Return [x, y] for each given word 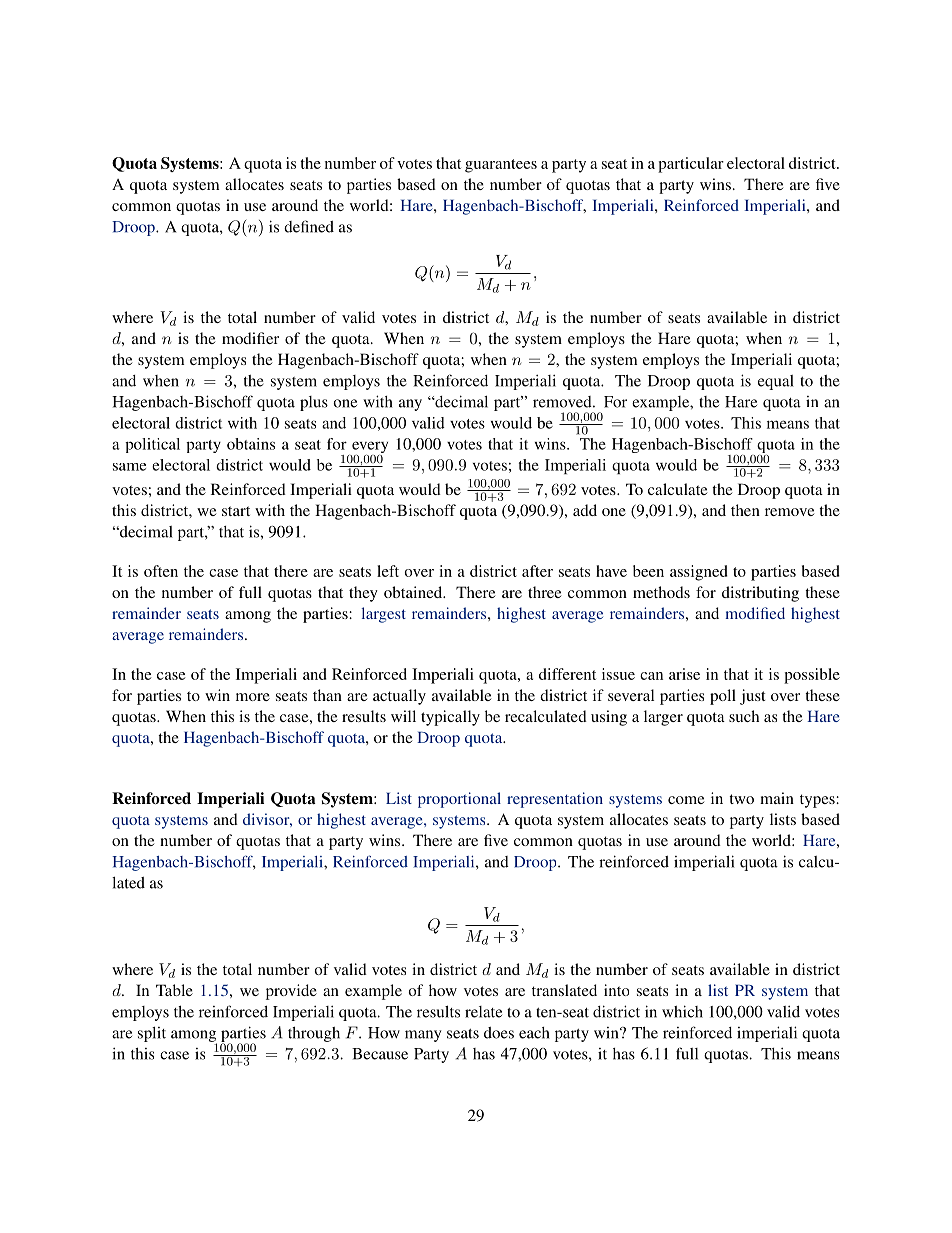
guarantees [501, 166]
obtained [414, 592]
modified [755, 613]
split [152, 1034]
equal [776, 382]
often [161, 571]
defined [309, 226]
